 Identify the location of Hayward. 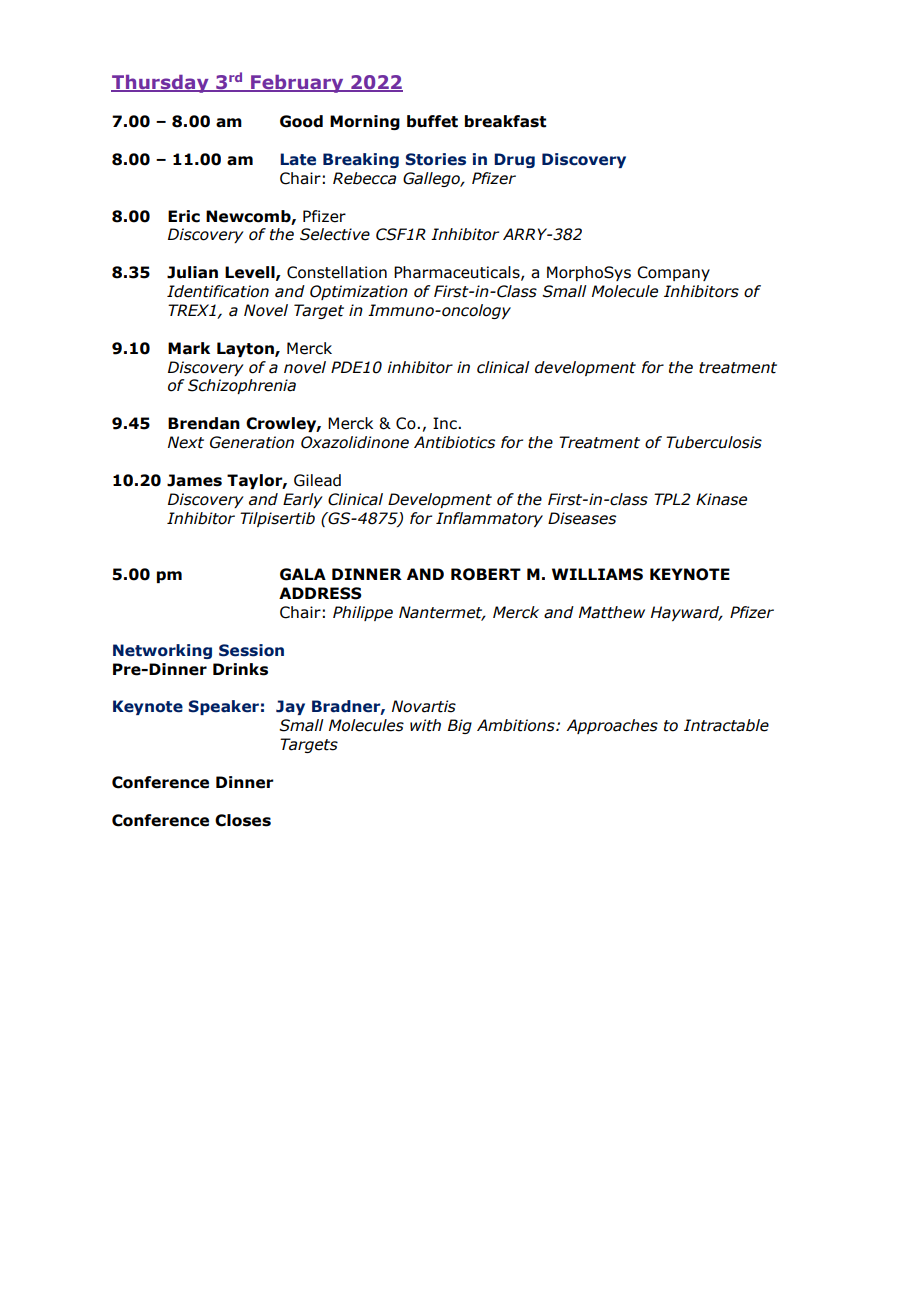
(686, 613).
